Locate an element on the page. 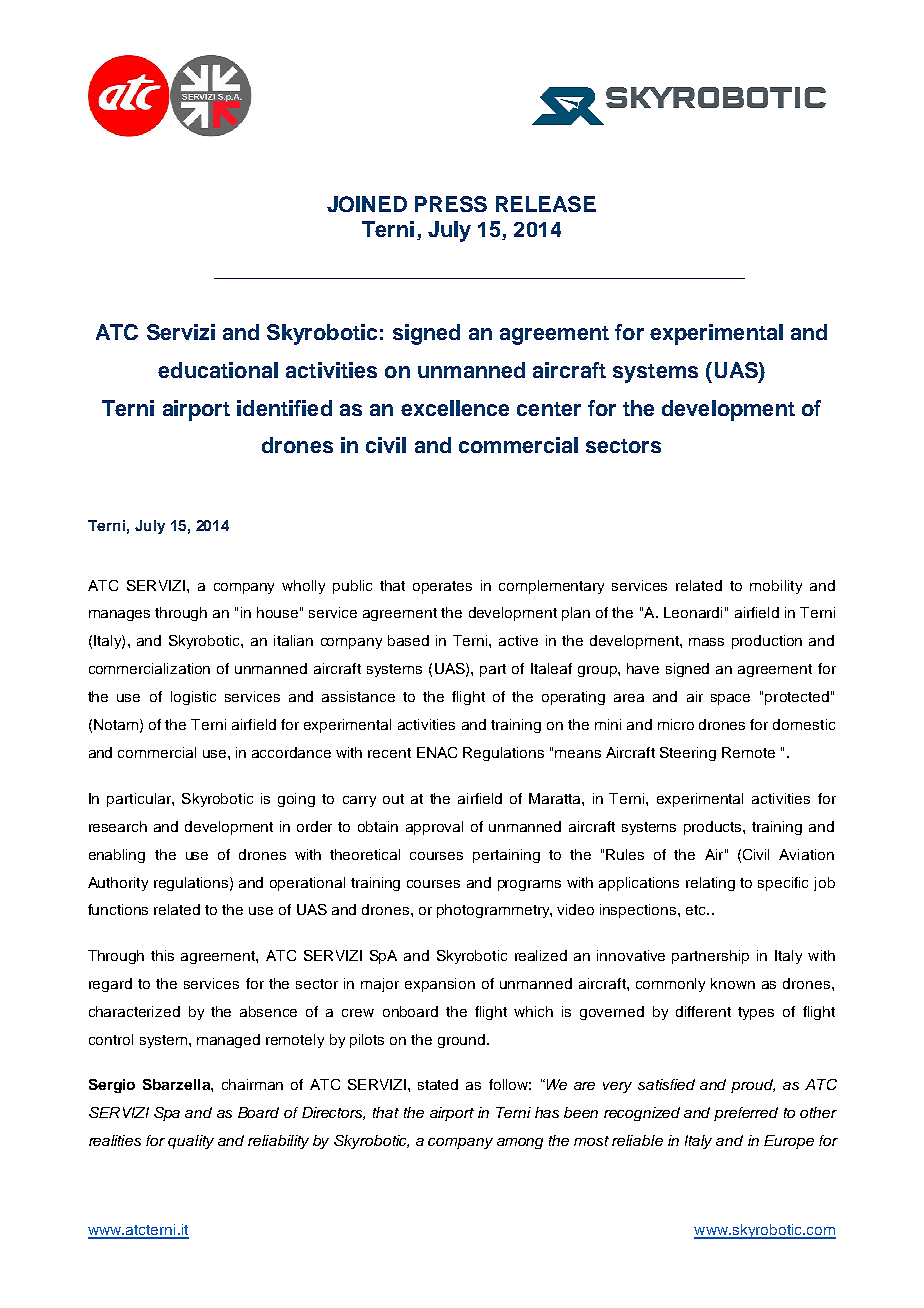  relating is located at coordinates (710, 884).
